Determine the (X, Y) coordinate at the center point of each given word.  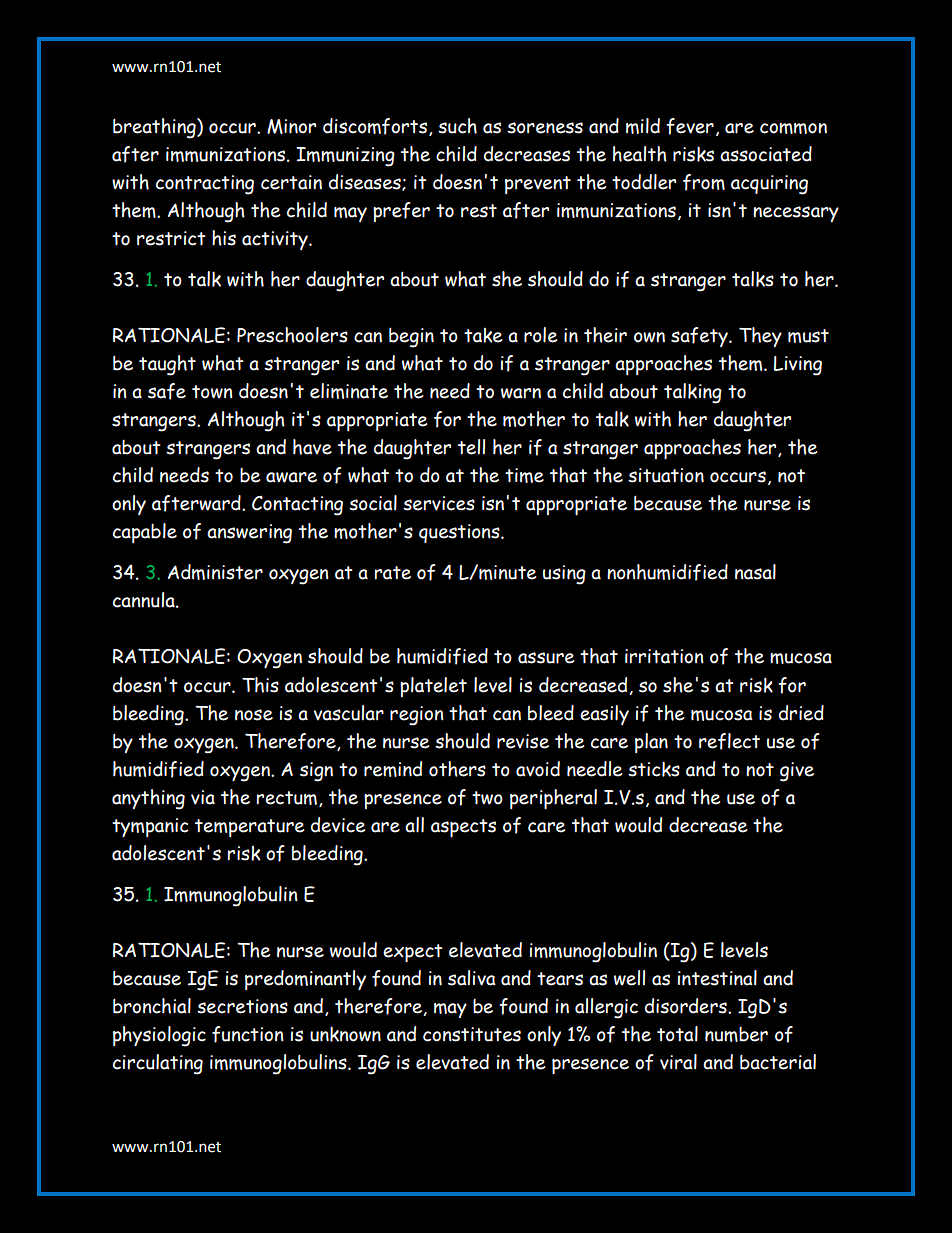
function (248, 1034)
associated (766, 154)
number (736, 1034)
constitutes (472, 1034)
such (457, 126)
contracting (205, 185)
